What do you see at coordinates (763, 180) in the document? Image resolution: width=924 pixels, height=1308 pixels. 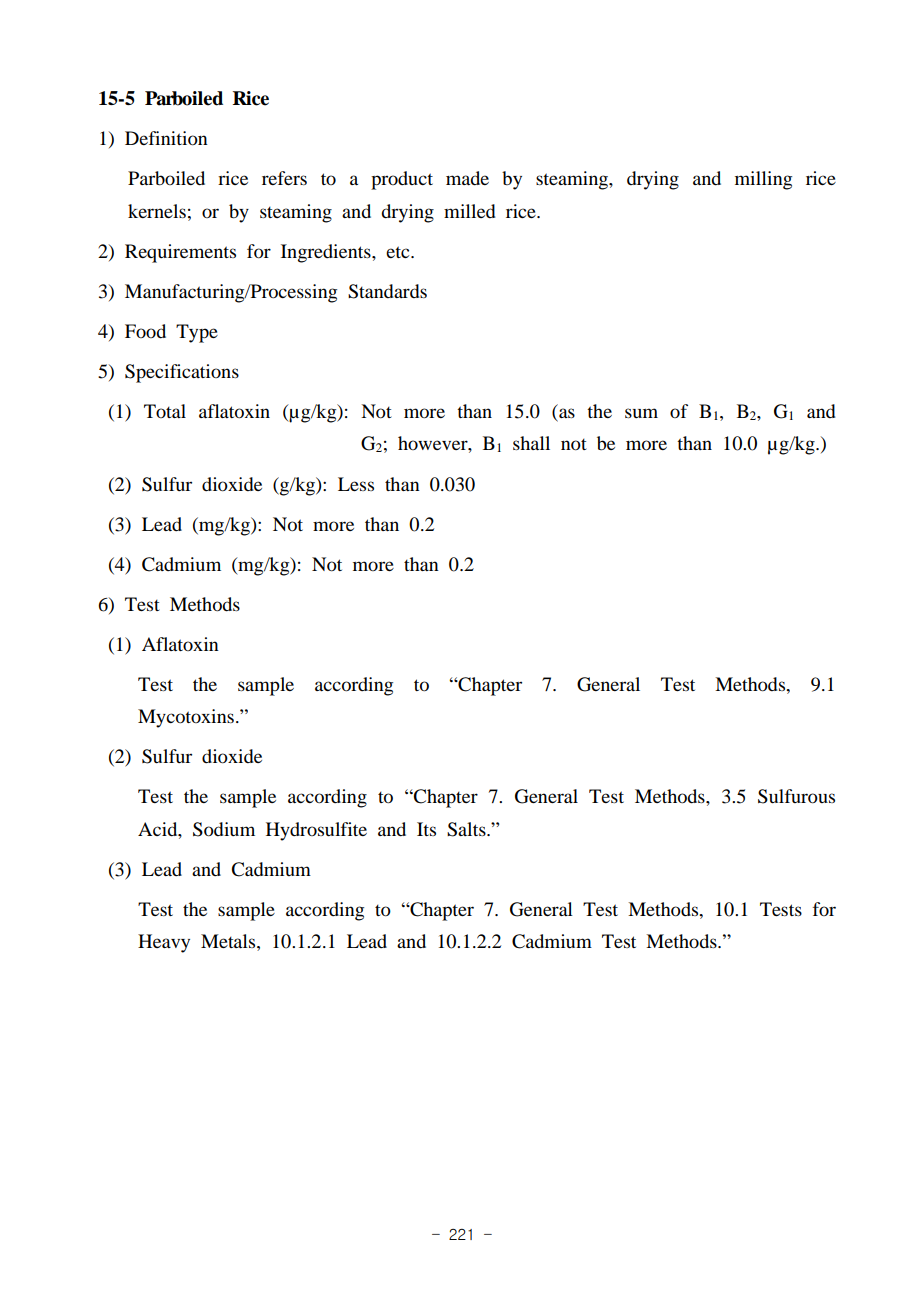 I see `milling` at bounding box center [763, 180].
